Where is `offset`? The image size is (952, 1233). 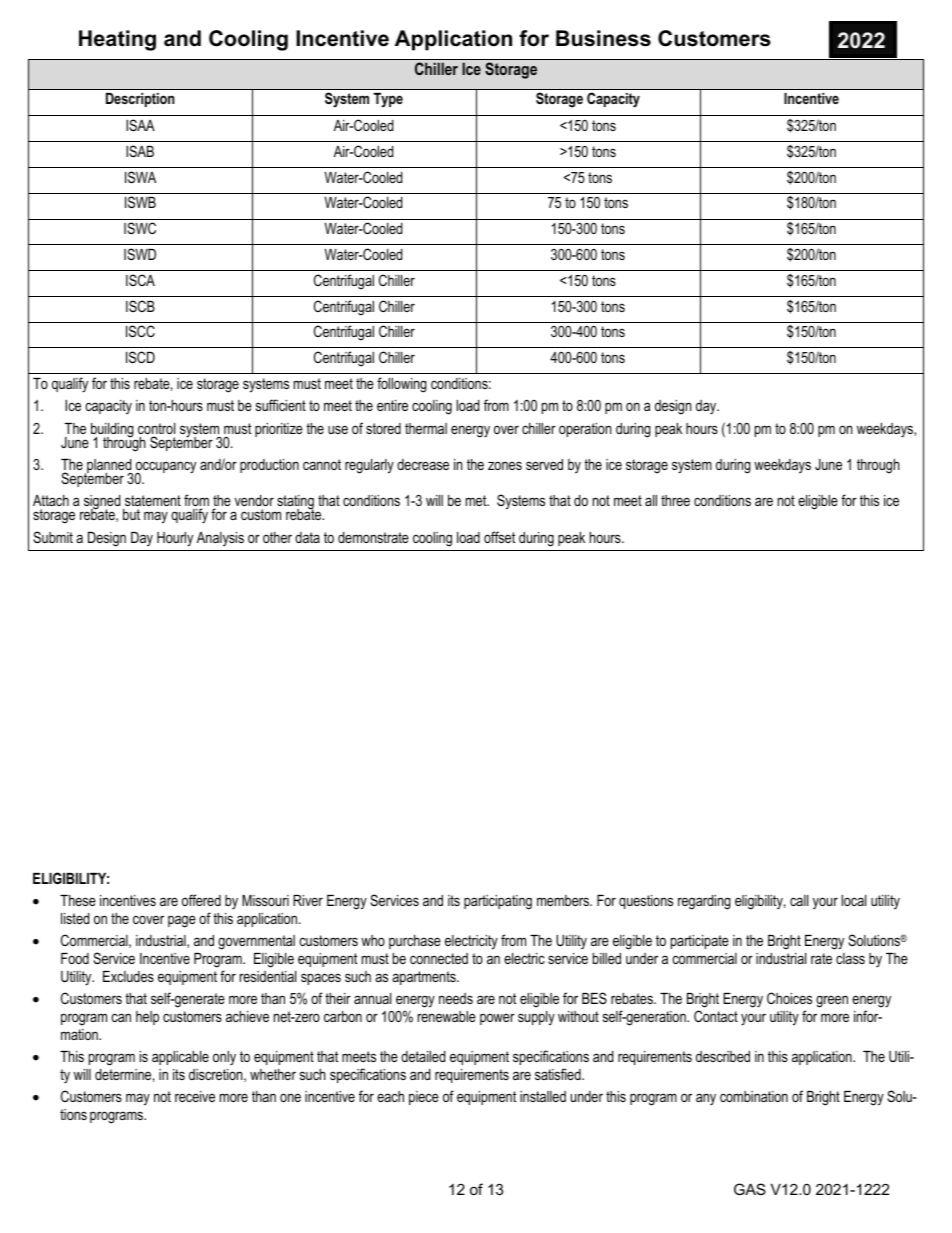 offset is located at coordinates (499, 537).
